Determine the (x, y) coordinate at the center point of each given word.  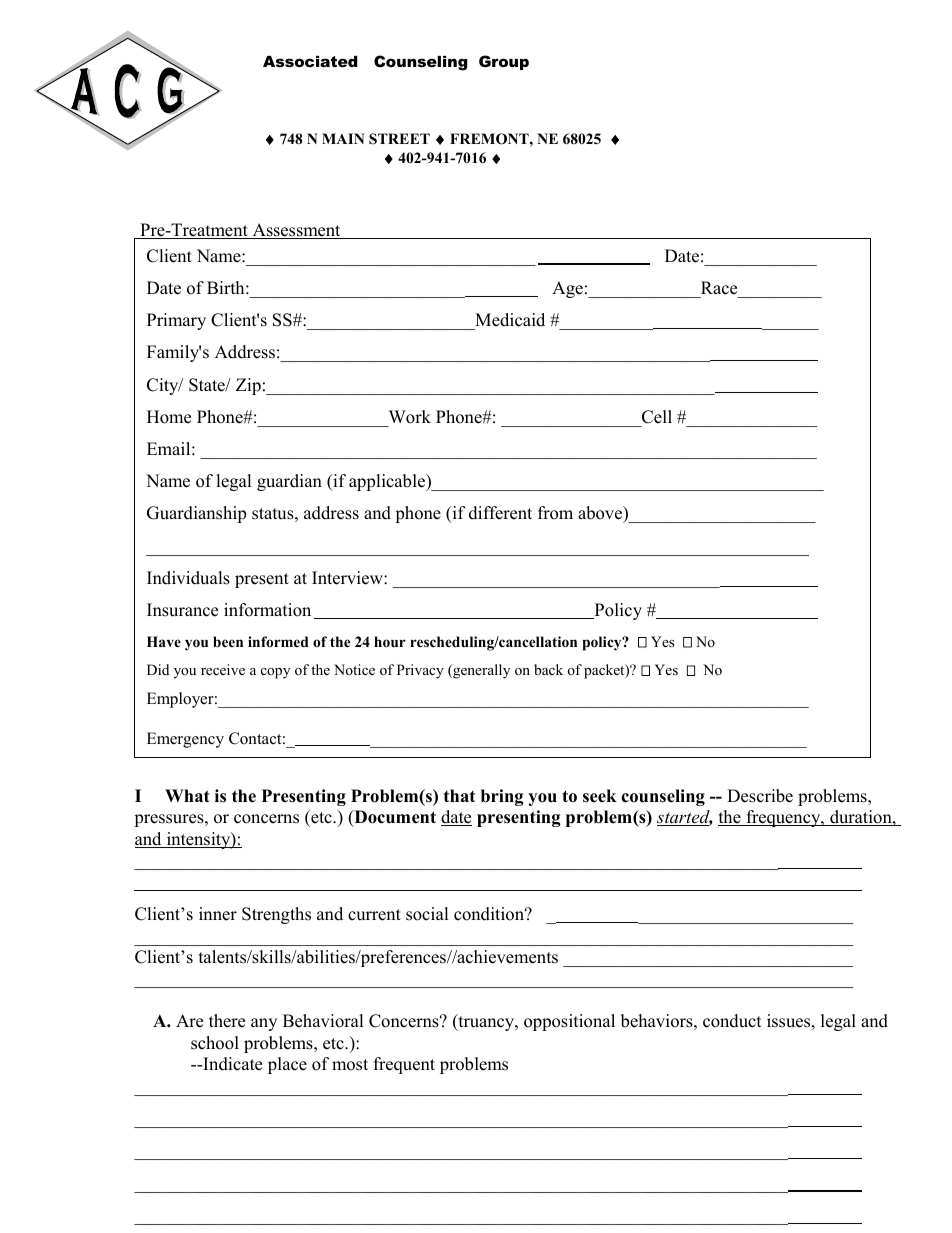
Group (504, 62)
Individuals (188, 578)
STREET (399, 139)
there (227, 1021)
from (555, 513)
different (500, 513)
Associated (310, 61)
